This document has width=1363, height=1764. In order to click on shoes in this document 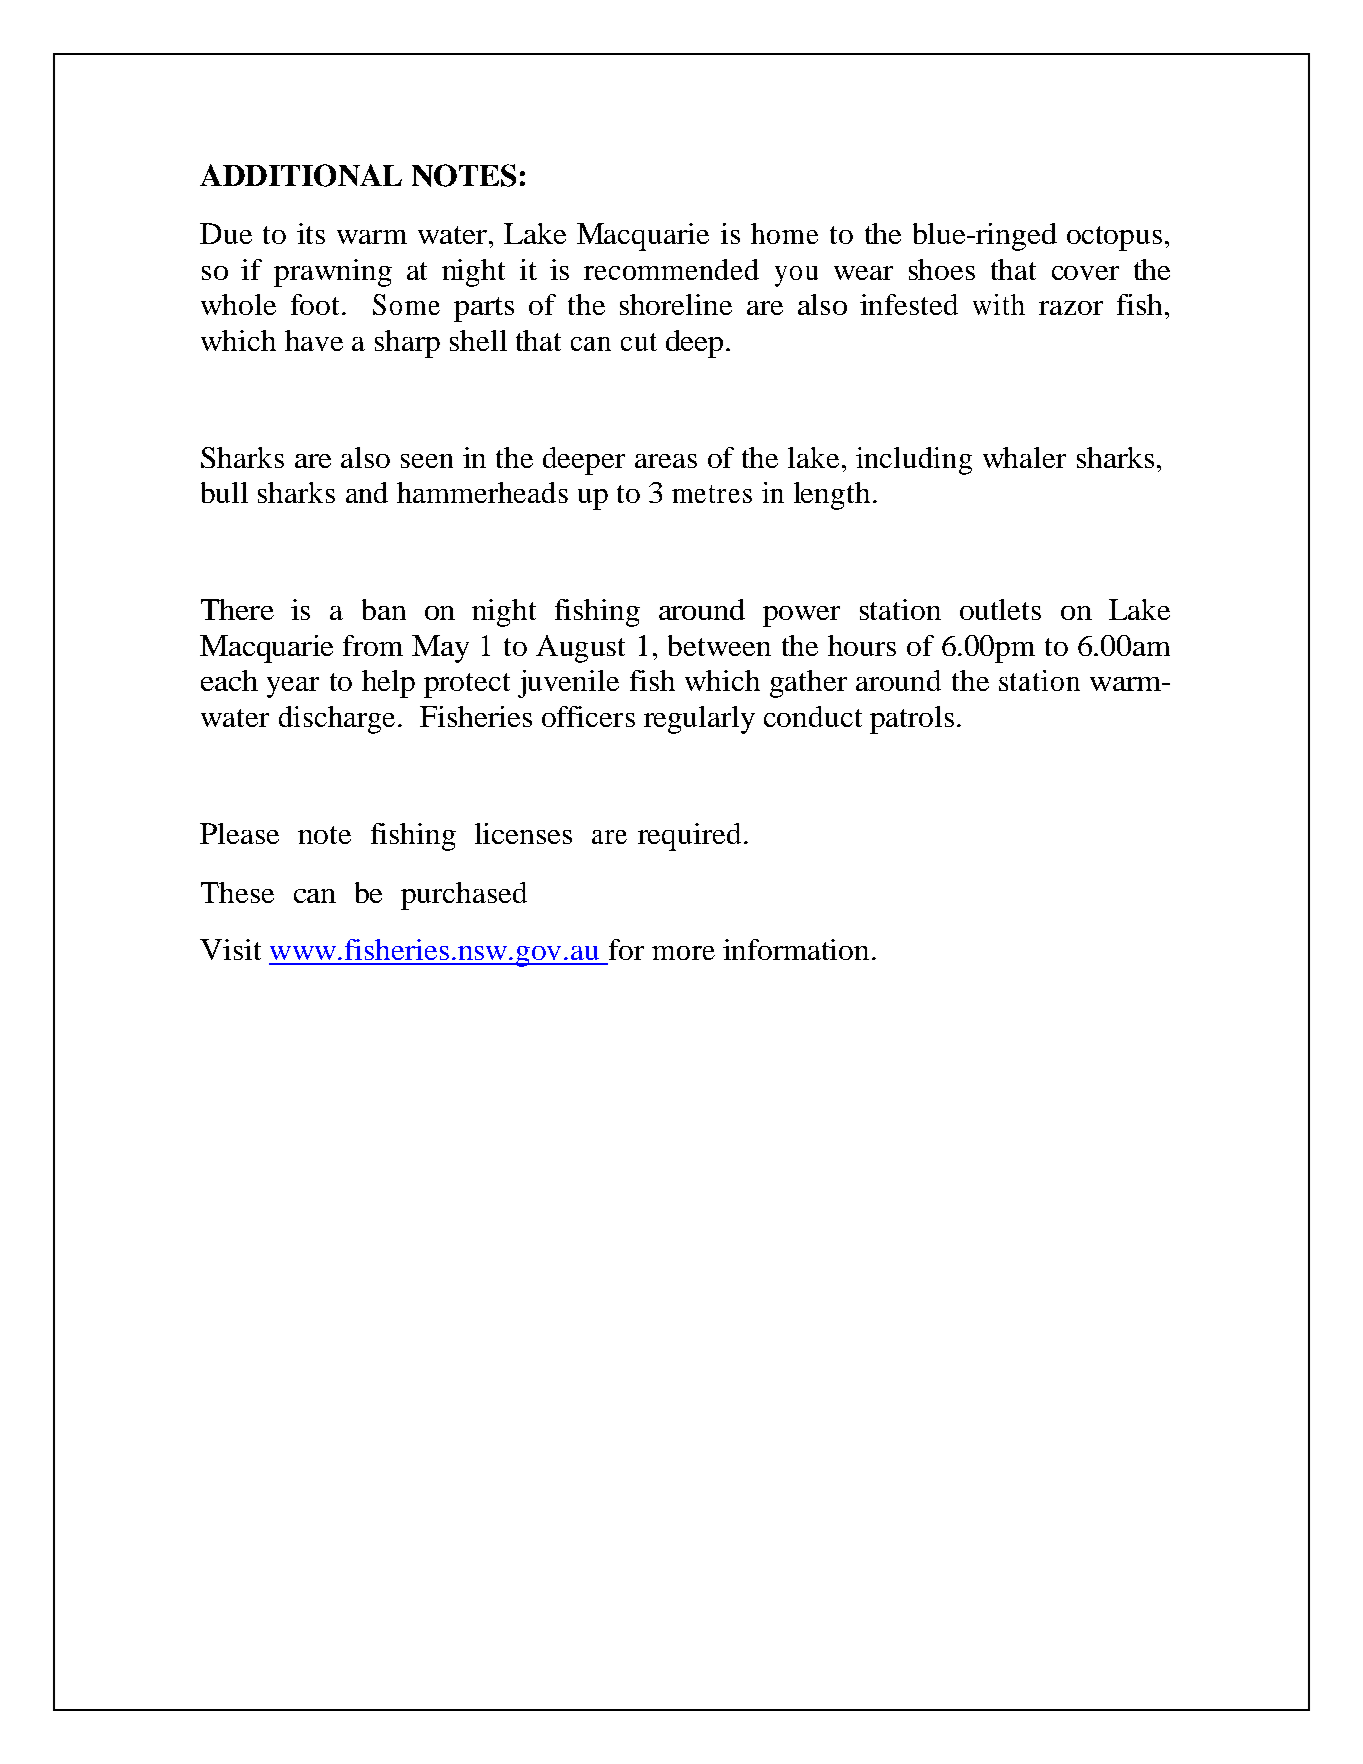, I will do `click(942, 269)`.
